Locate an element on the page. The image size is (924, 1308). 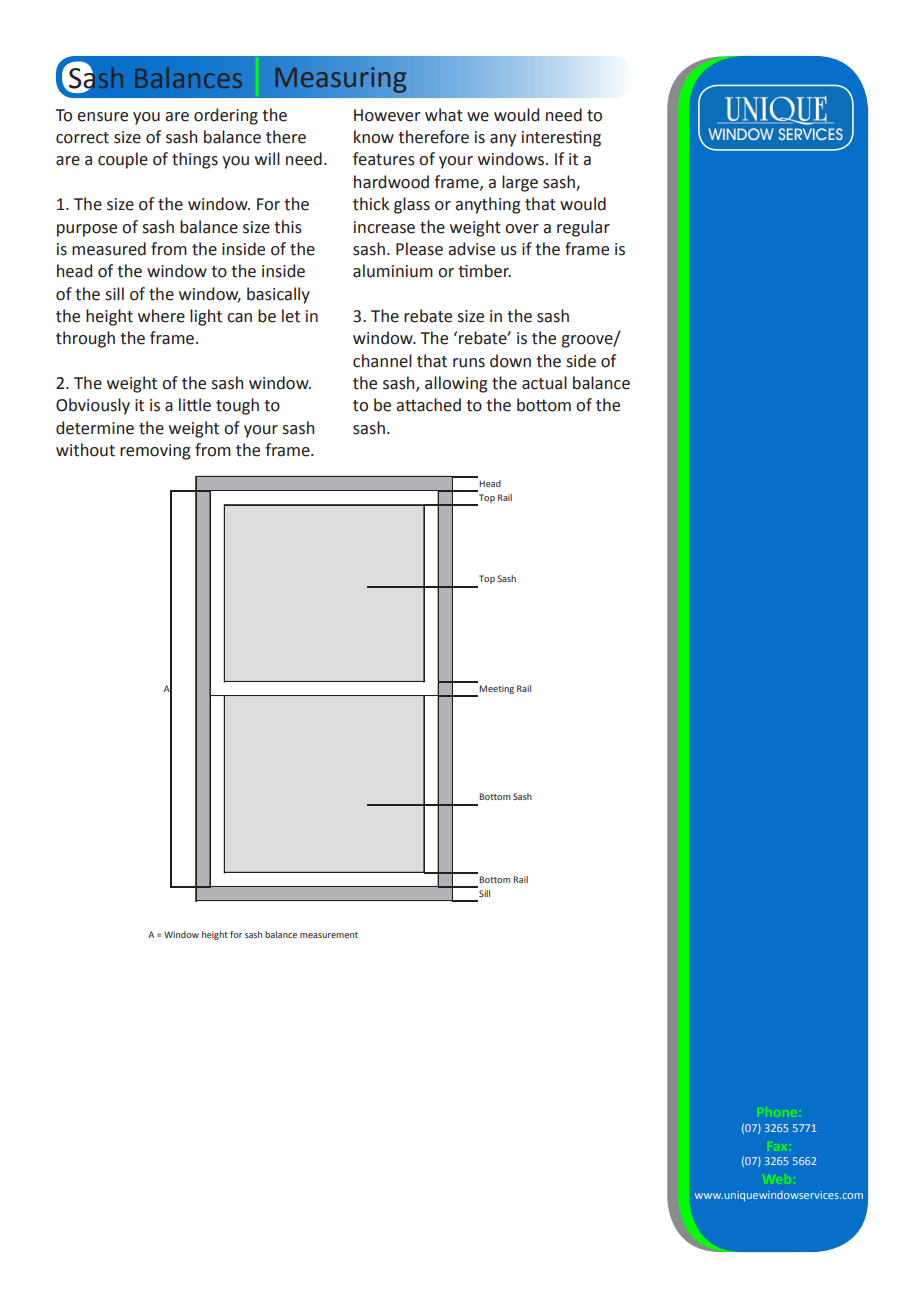
Meeting is located at coordinates (496, 689).
